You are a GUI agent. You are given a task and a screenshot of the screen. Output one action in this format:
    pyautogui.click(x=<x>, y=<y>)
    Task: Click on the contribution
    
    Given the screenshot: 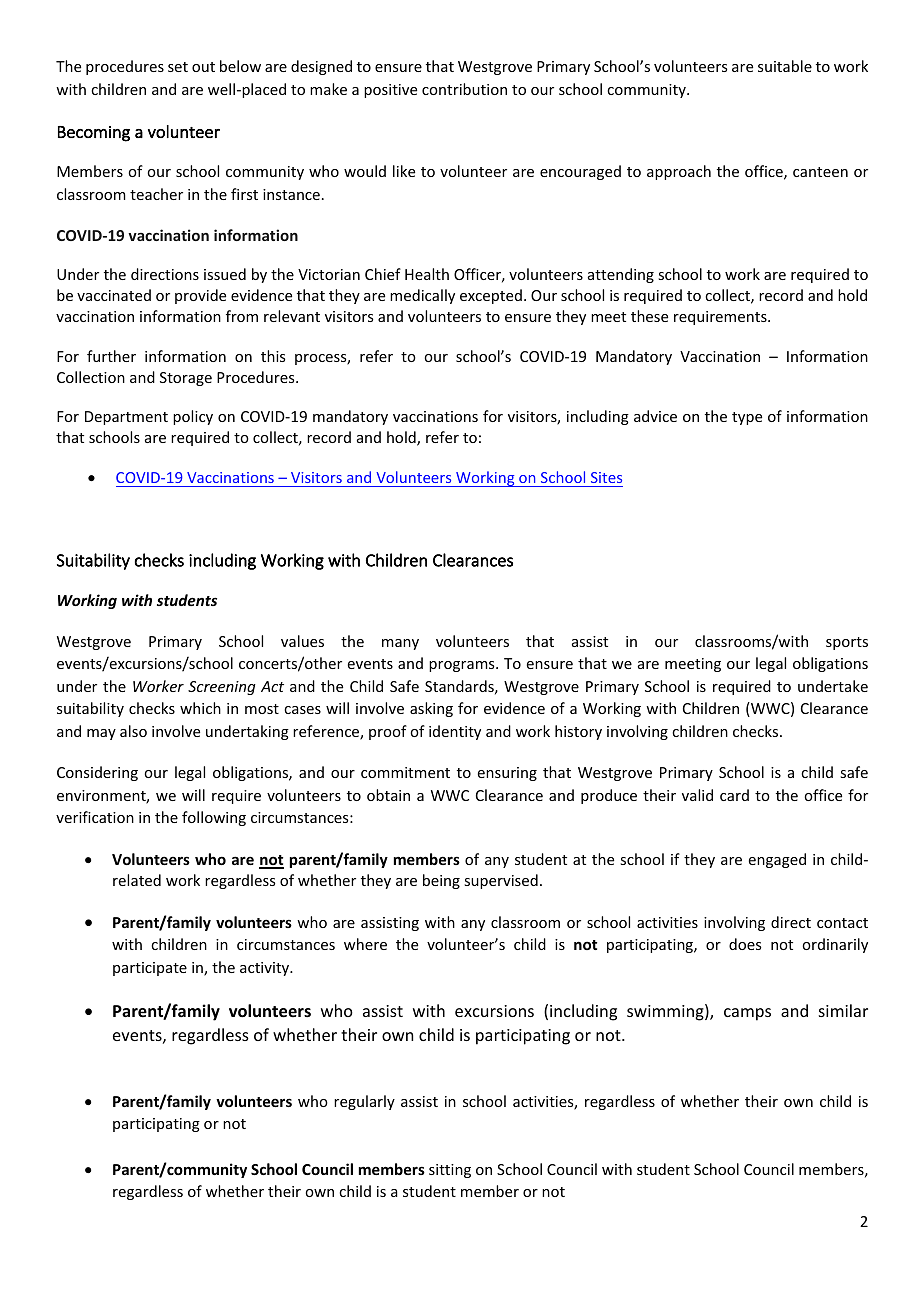 What is the action you would take?
    pyautogui.click(x=464, y=89)
